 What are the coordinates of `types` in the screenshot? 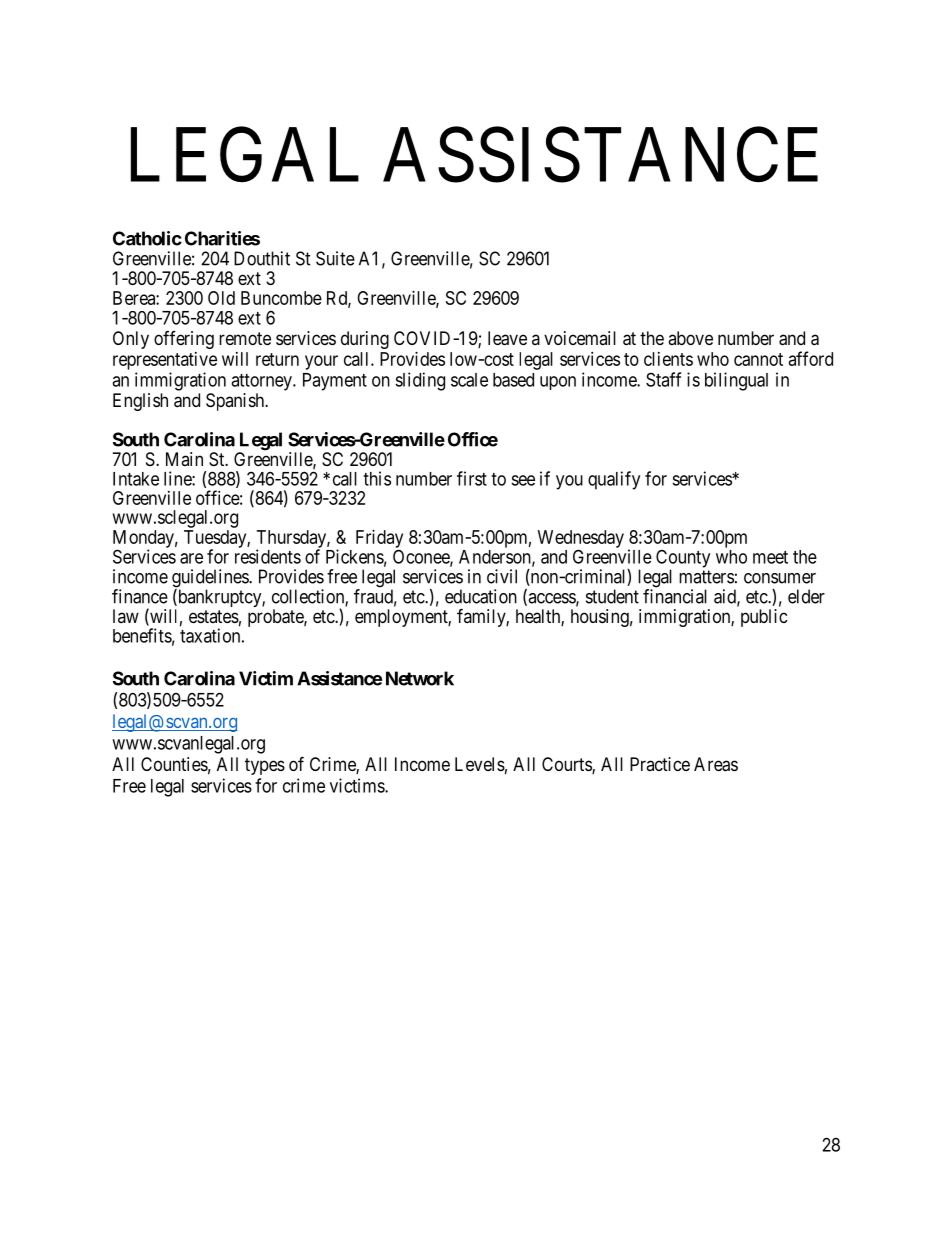 It's located at (265, 766).
